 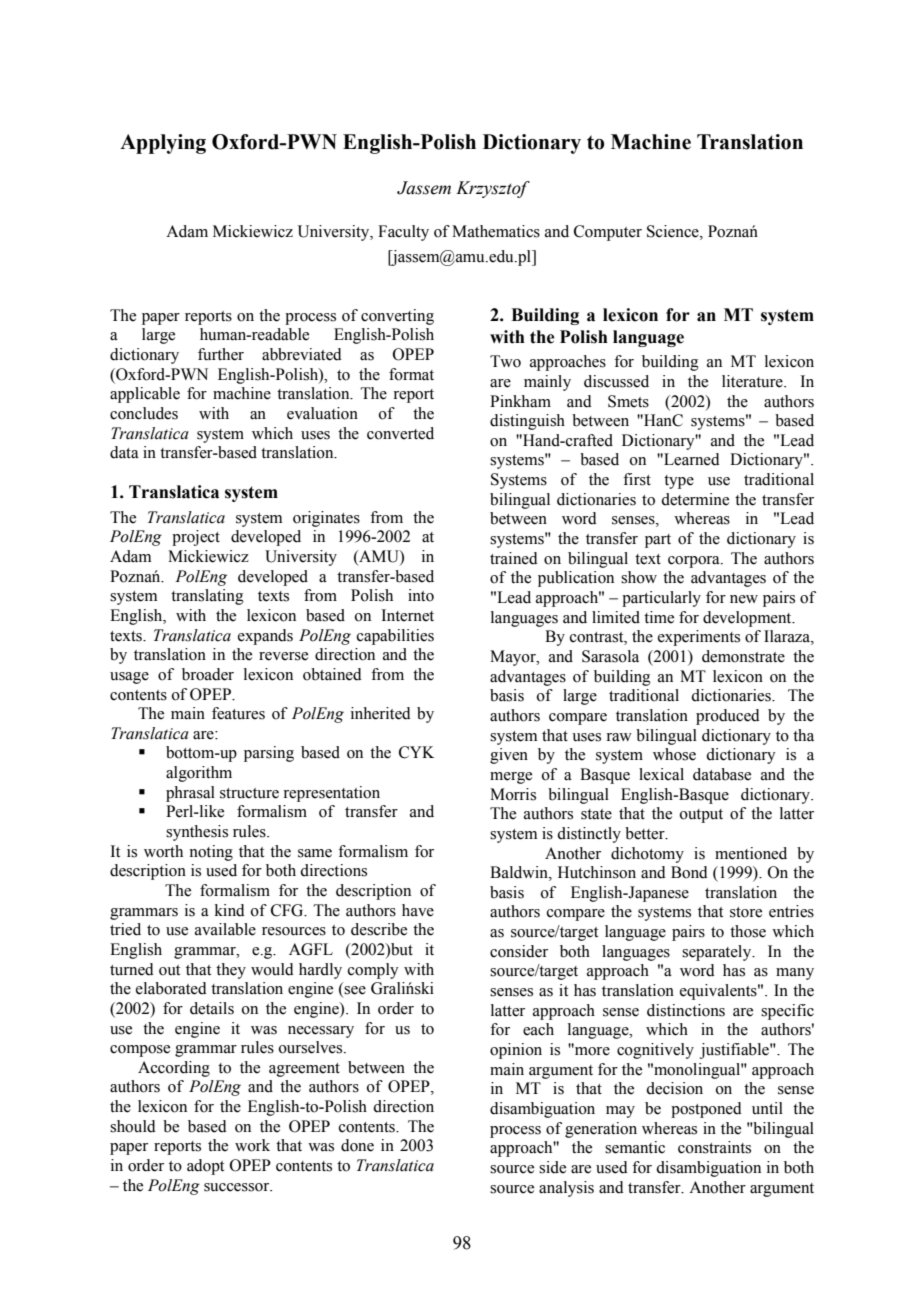 What do you see at coordinates (197, 833) in the document?
I see `synthesis` at bounding box center [197, 833].
